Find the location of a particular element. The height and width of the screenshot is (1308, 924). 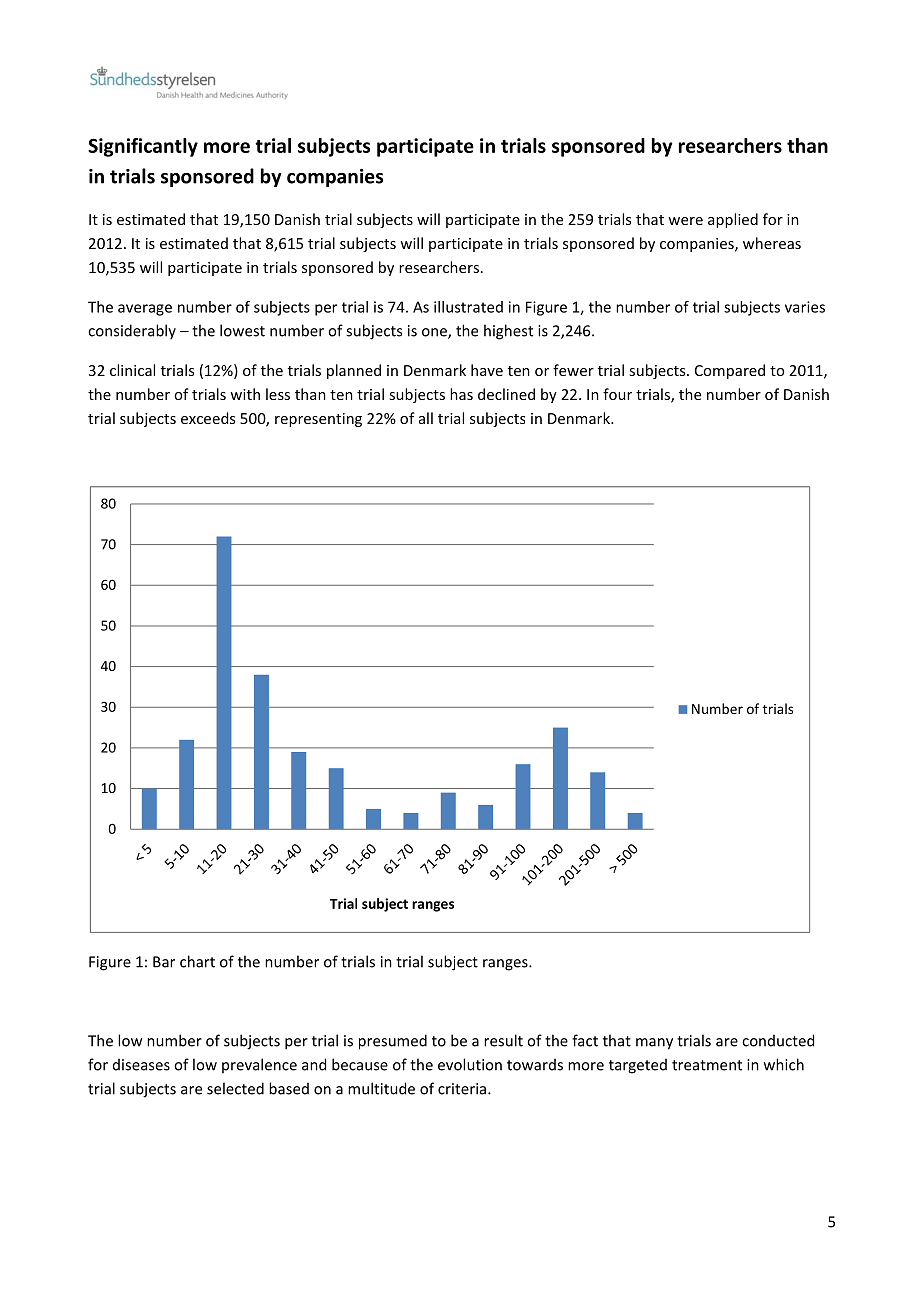

conducted is located at coordinates (778, 1040).
